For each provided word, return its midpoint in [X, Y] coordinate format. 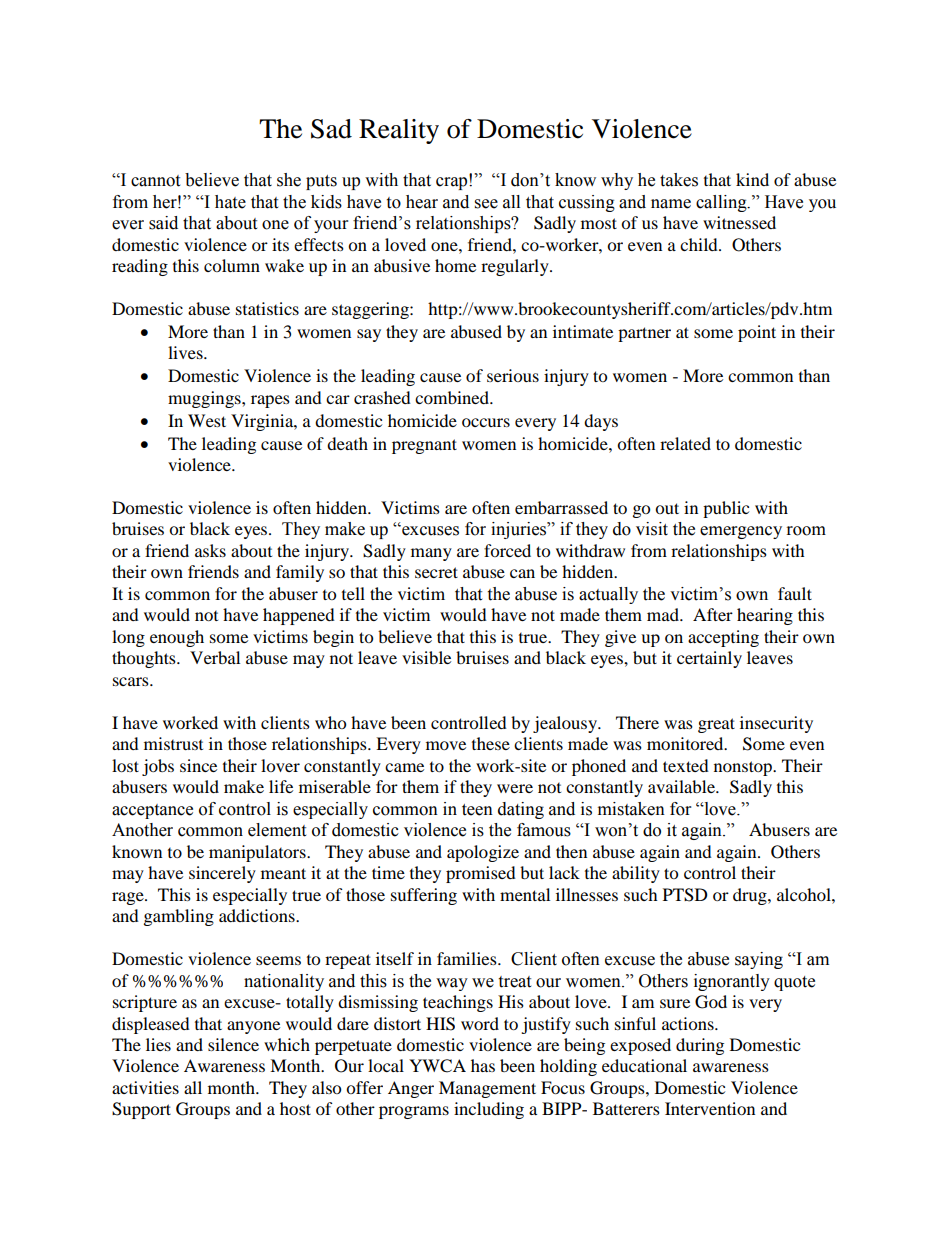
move [446, 745]
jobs [158, 767]
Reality [399, 131]
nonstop [744, 768]
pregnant [424, 446]
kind [752, 179]
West [207, 420]
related [685, 443]
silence [233, 1044]
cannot [155, 181]
